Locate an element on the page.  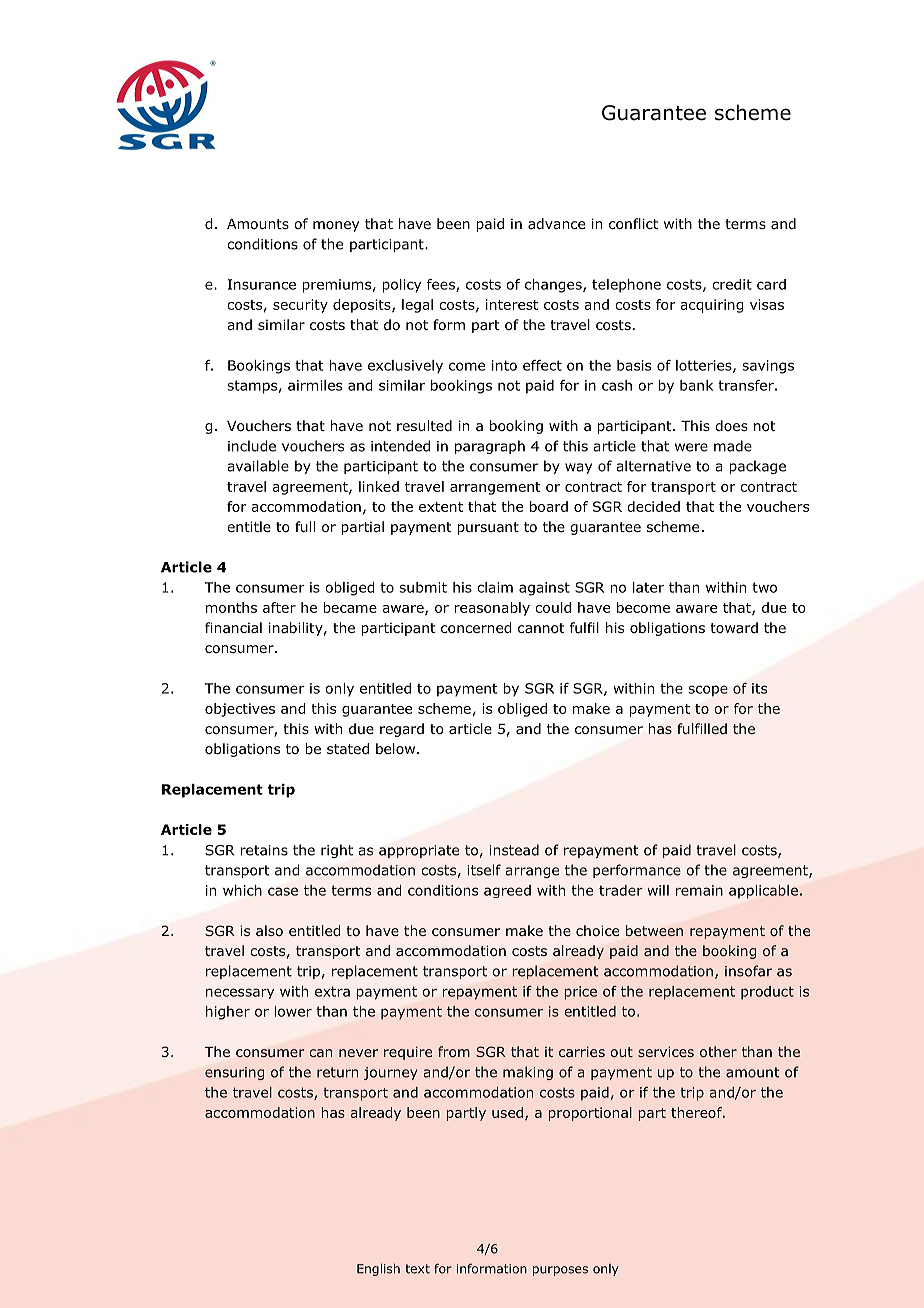
Insurance is located at coordinates (262, 284).
